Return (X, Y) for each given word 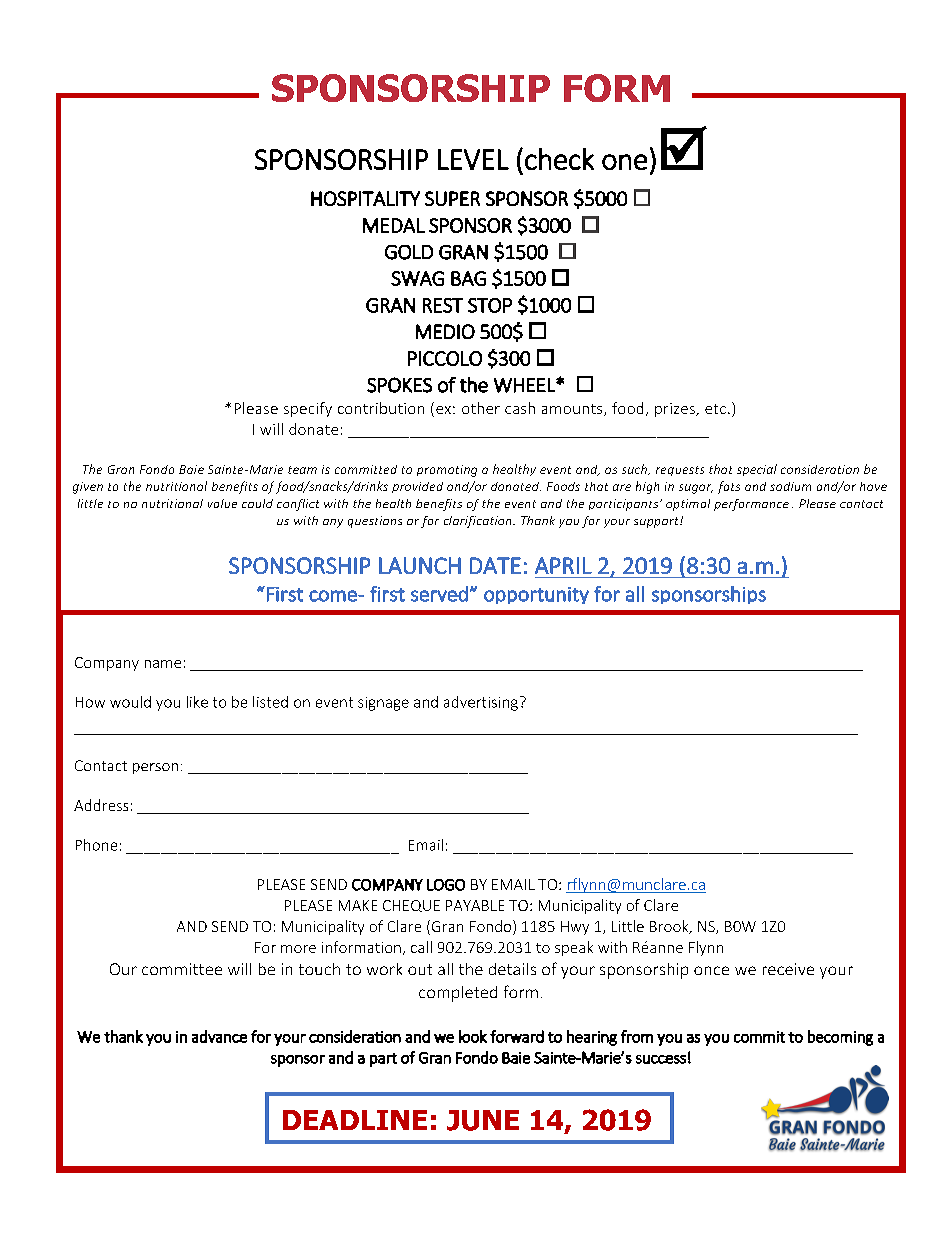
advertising (481, 703)
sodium (790, 486)
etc (715, 409)
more (298, 949)
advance (219, 1036)
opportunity (536, 595)
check (559, 159)
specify (308, 409)
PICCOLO (445, 358)
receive (788, 969)
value (222, 503)
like (197, 702)
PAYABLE (475, 905)
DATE (495, 565)
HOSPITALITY (365, 198)
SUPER (452, 198)
